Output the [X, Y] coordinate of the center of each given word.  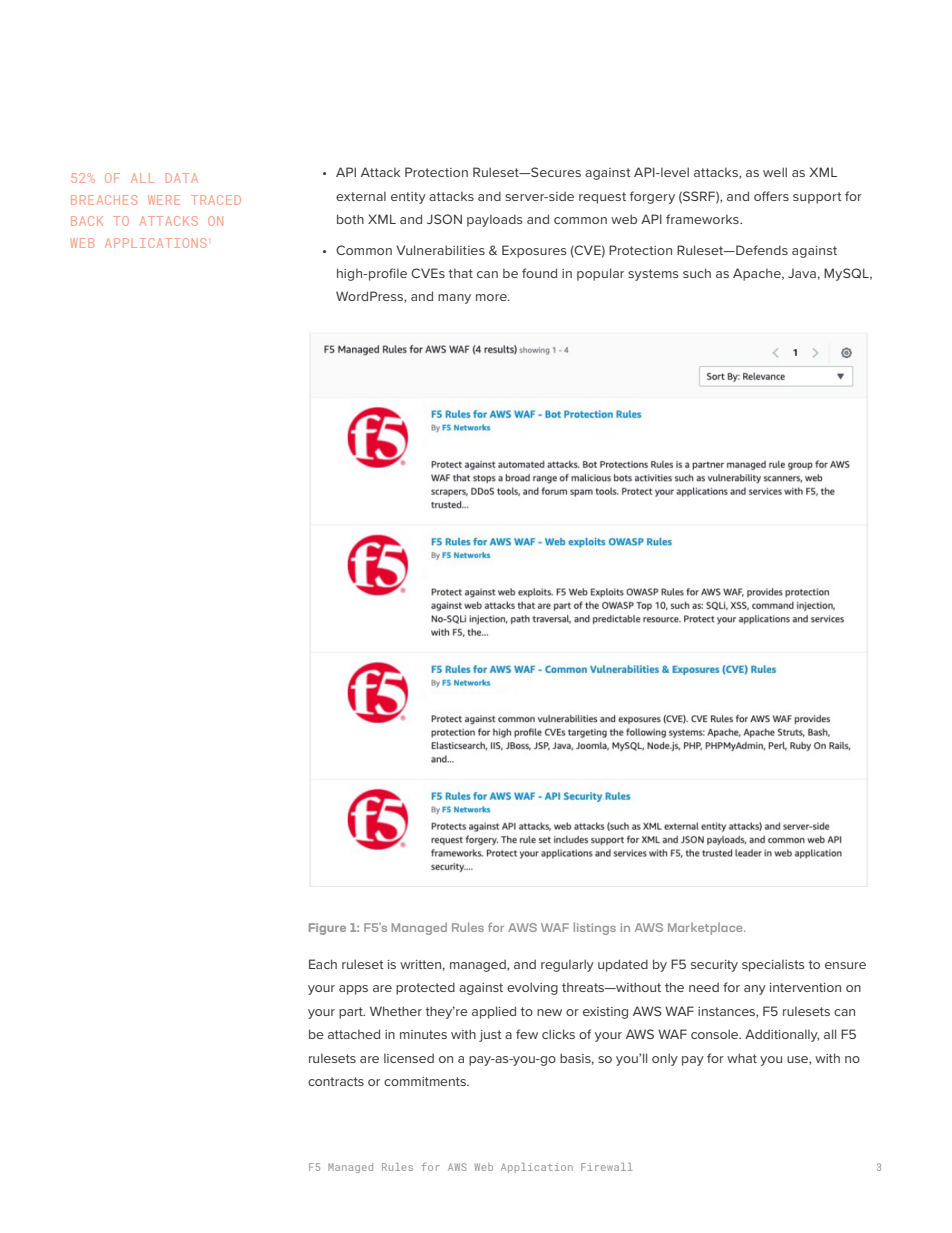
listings [595, 928]
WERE [164, 200]
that [461, 273]
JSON [444, 219]
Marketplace [706, 929]
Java [802, 273]
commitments [426, 1081]
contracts [336, 1081]
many [454, 299]
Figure [327, 929]
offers [771, 196]
